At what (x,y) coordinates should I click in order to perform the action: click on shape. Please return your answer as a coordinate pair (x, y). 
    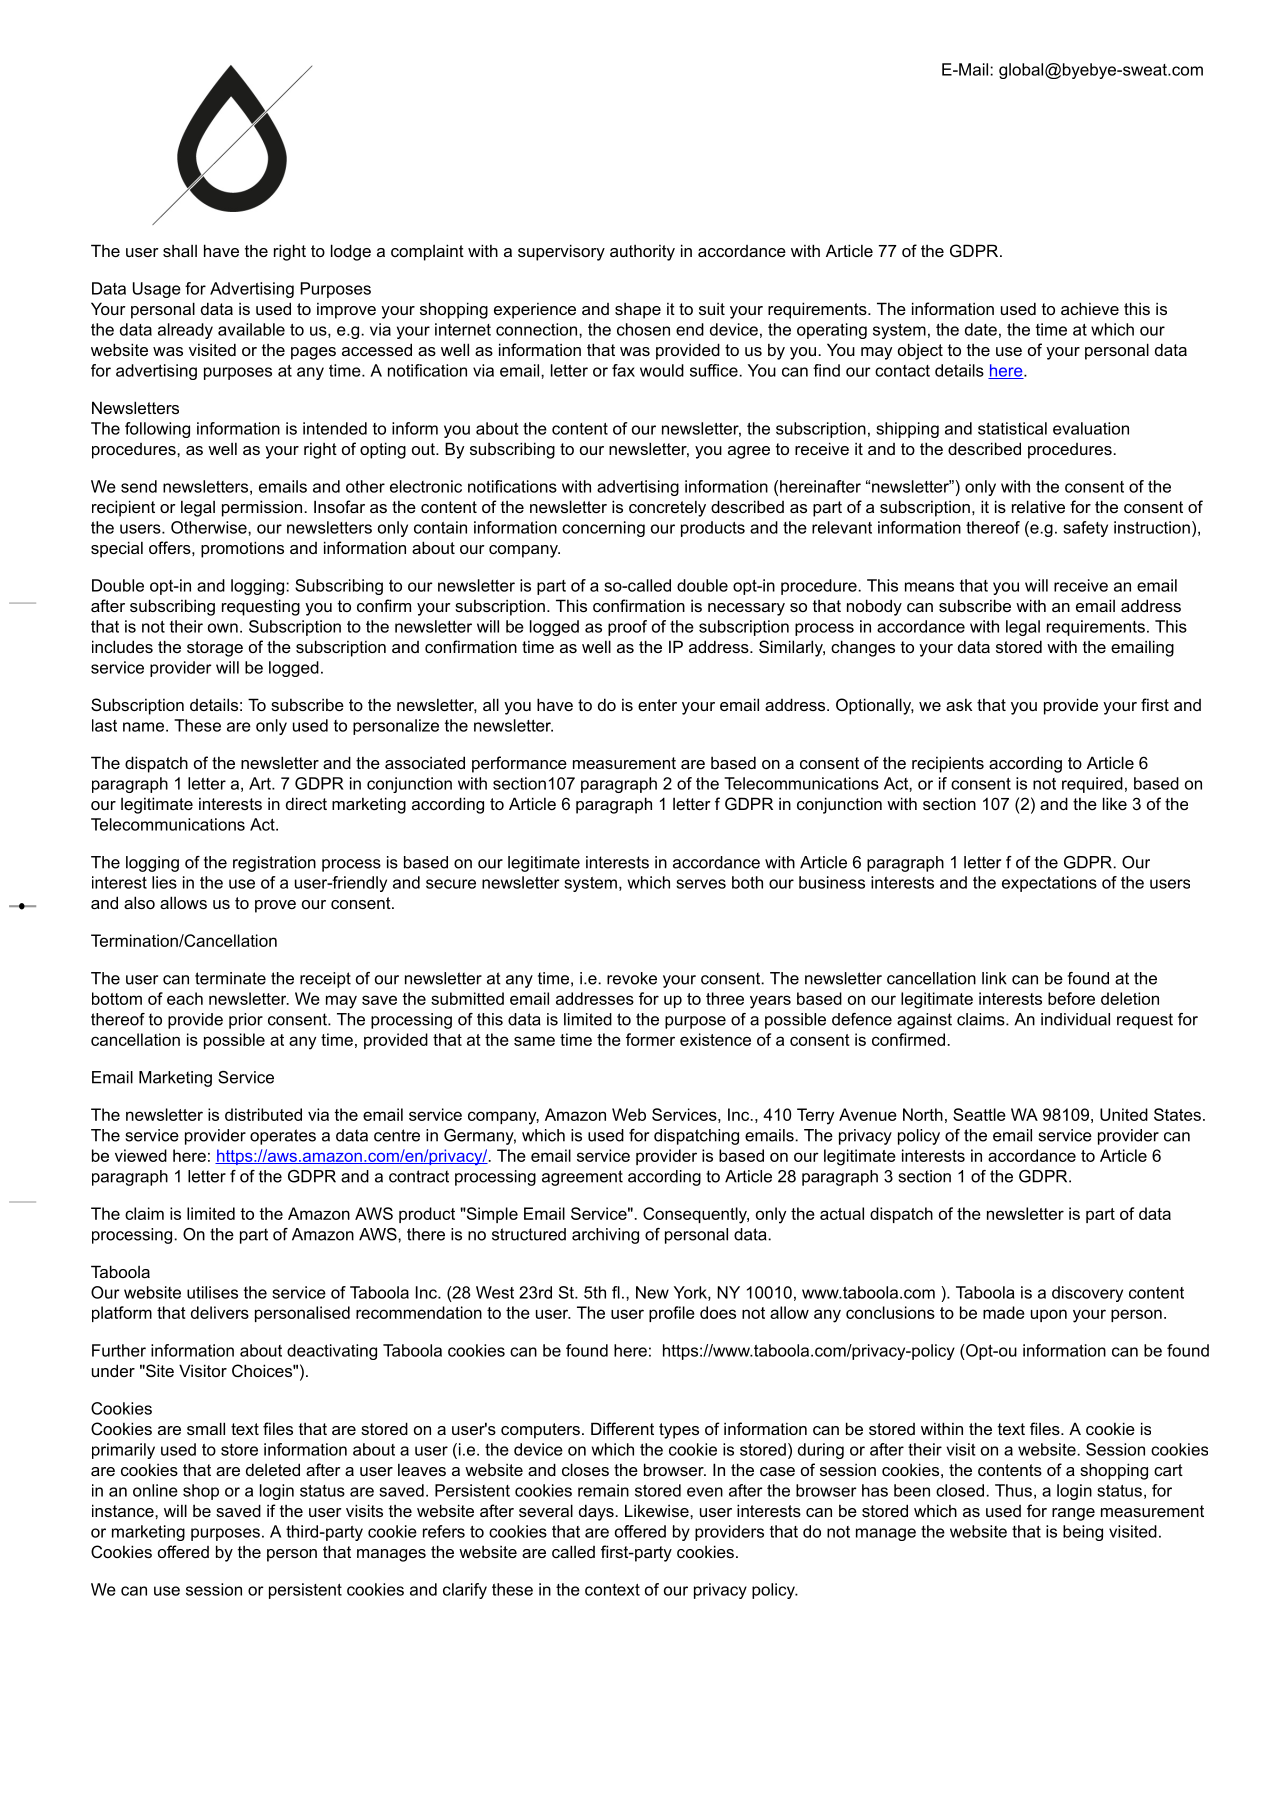
    Looking at the image, I should click on (638, 310).
